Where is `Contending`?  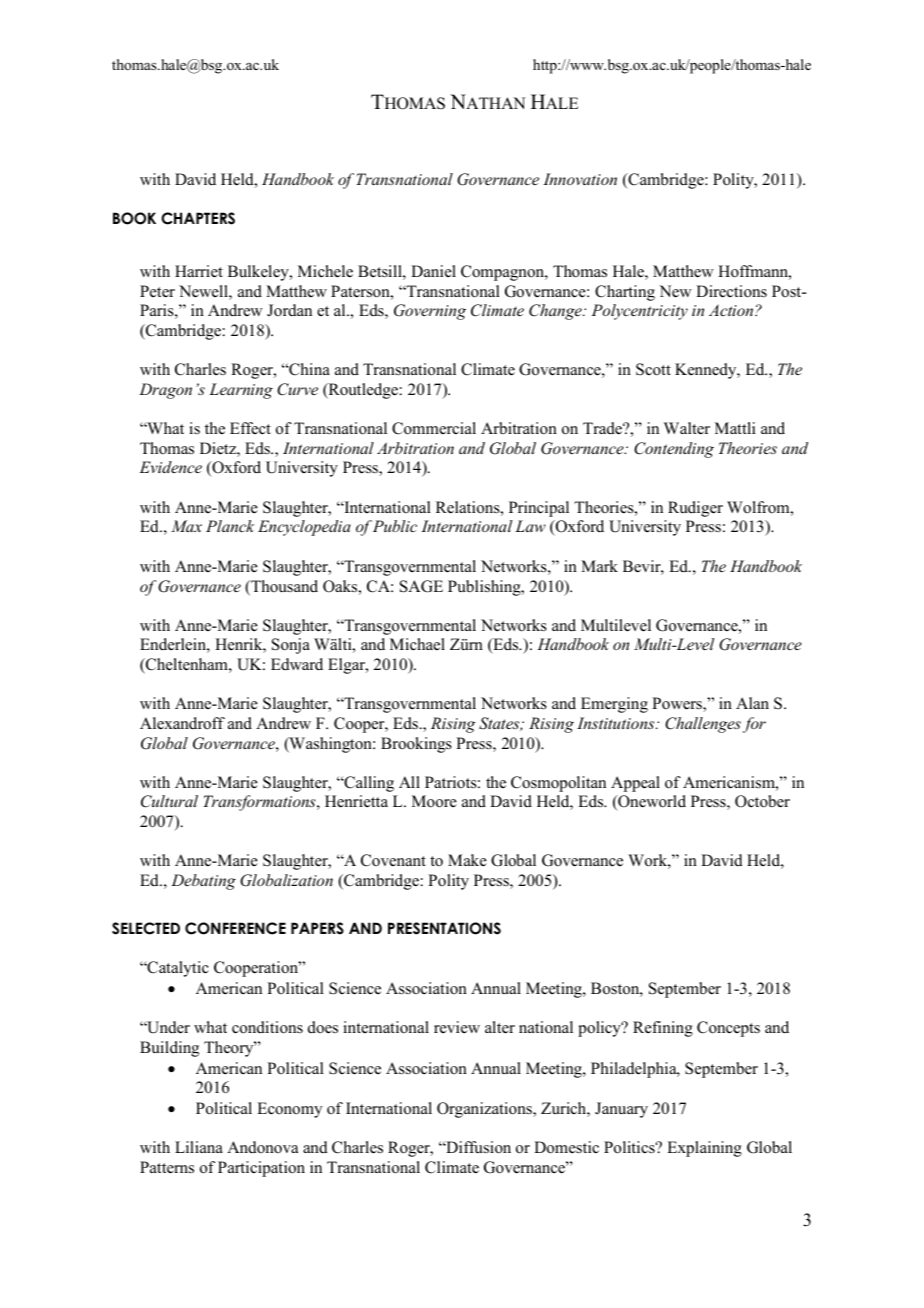
Contending is located at coordinates (674, 450).
